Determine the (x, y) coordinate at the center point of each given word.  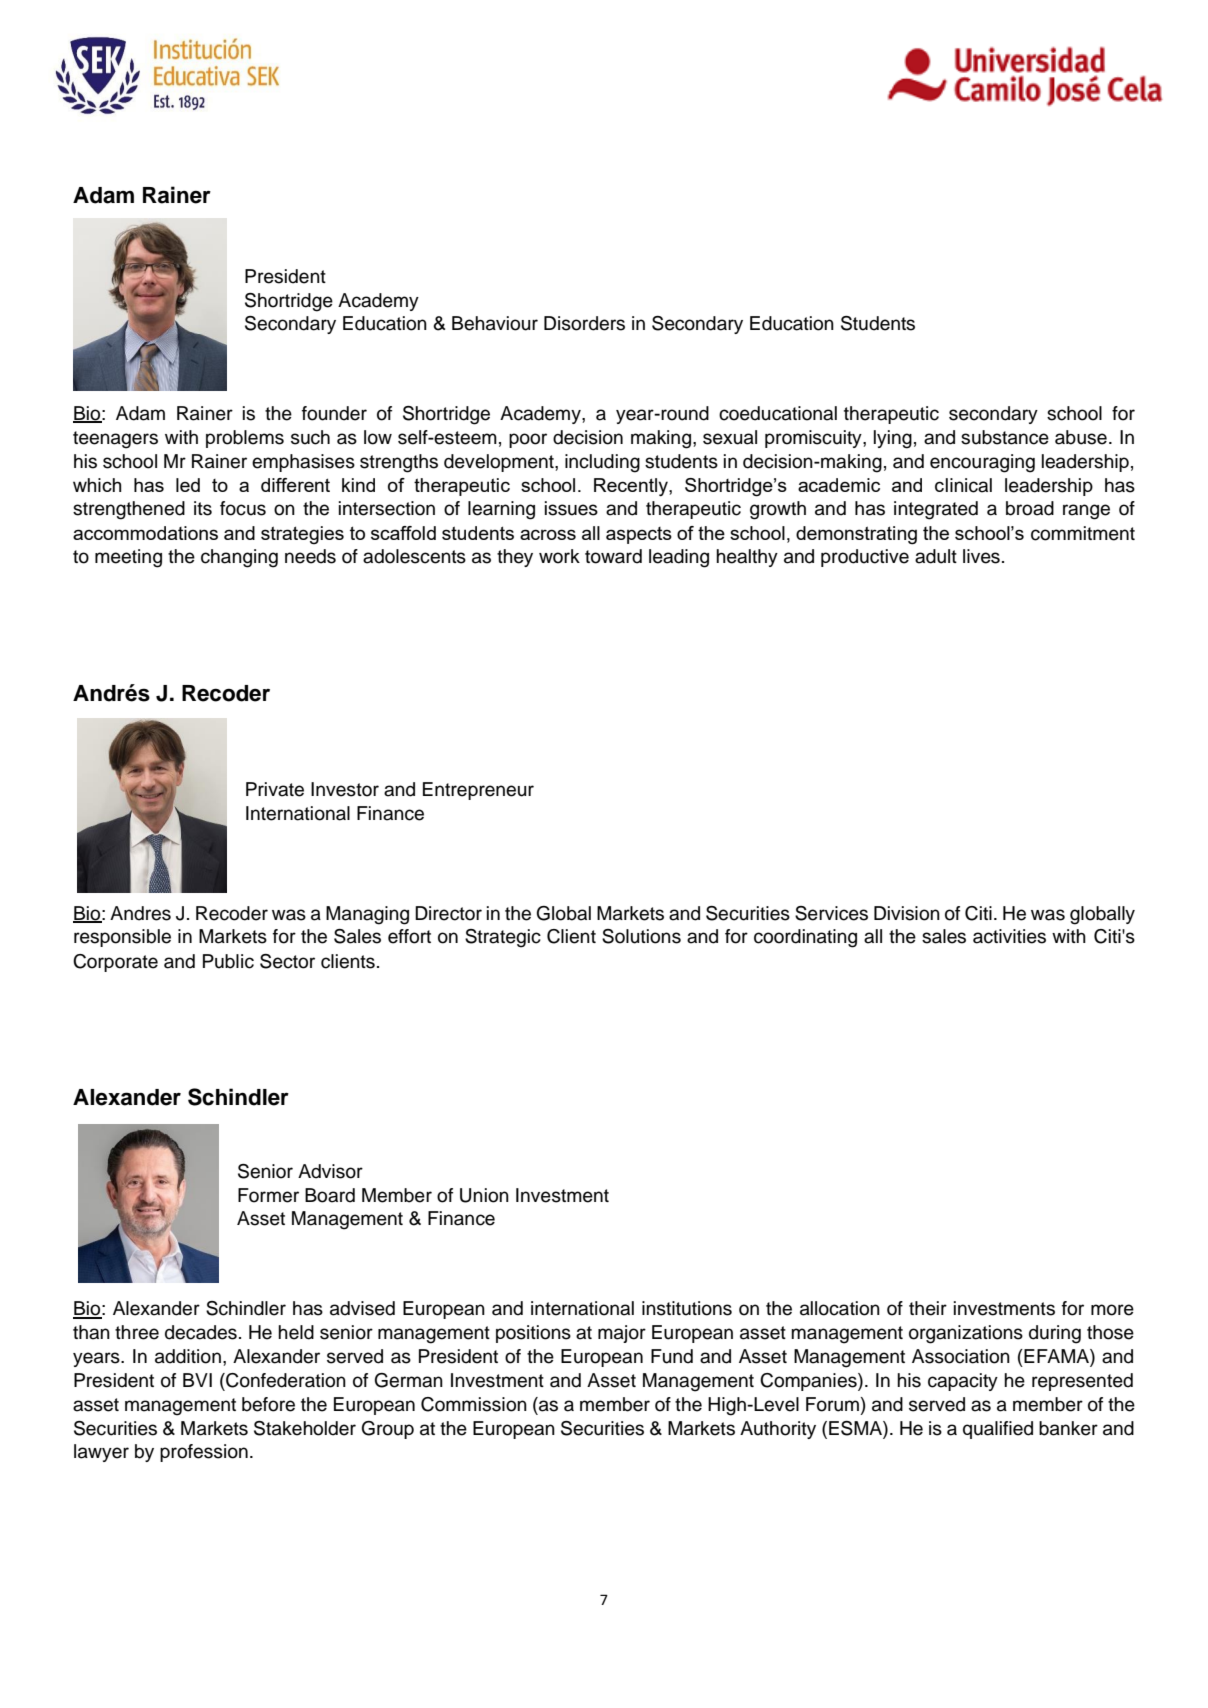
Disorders (584, 323)
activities (1009, 936)
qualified (998, 1430)
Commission (474, 1404)
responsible (122, 938)
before (268, 1404)
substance (1005, 437)
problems (245, 439)
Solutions (641, 936)
